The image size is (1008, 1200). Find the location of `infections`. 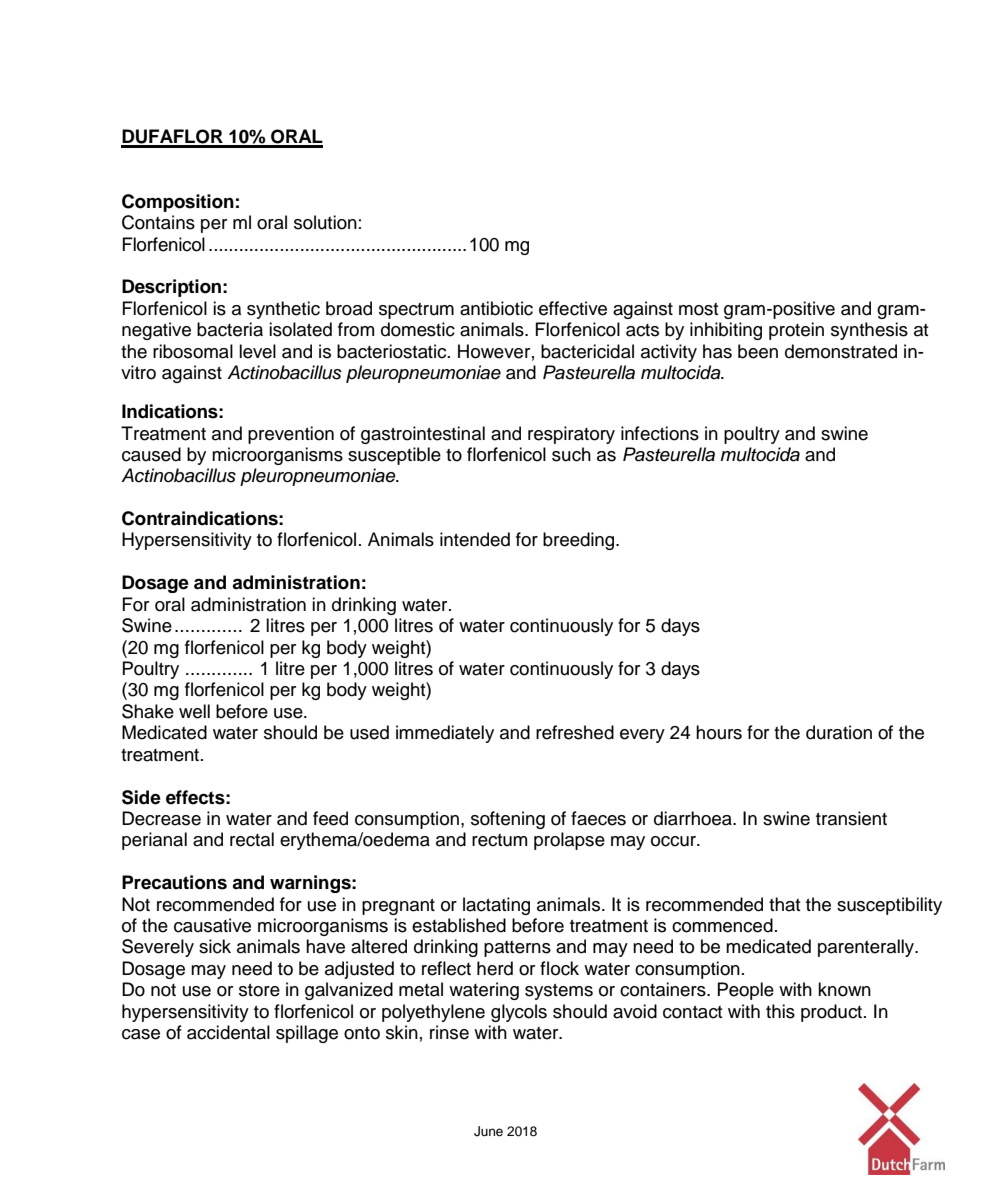

infections is located at coordinates (660, 433).
